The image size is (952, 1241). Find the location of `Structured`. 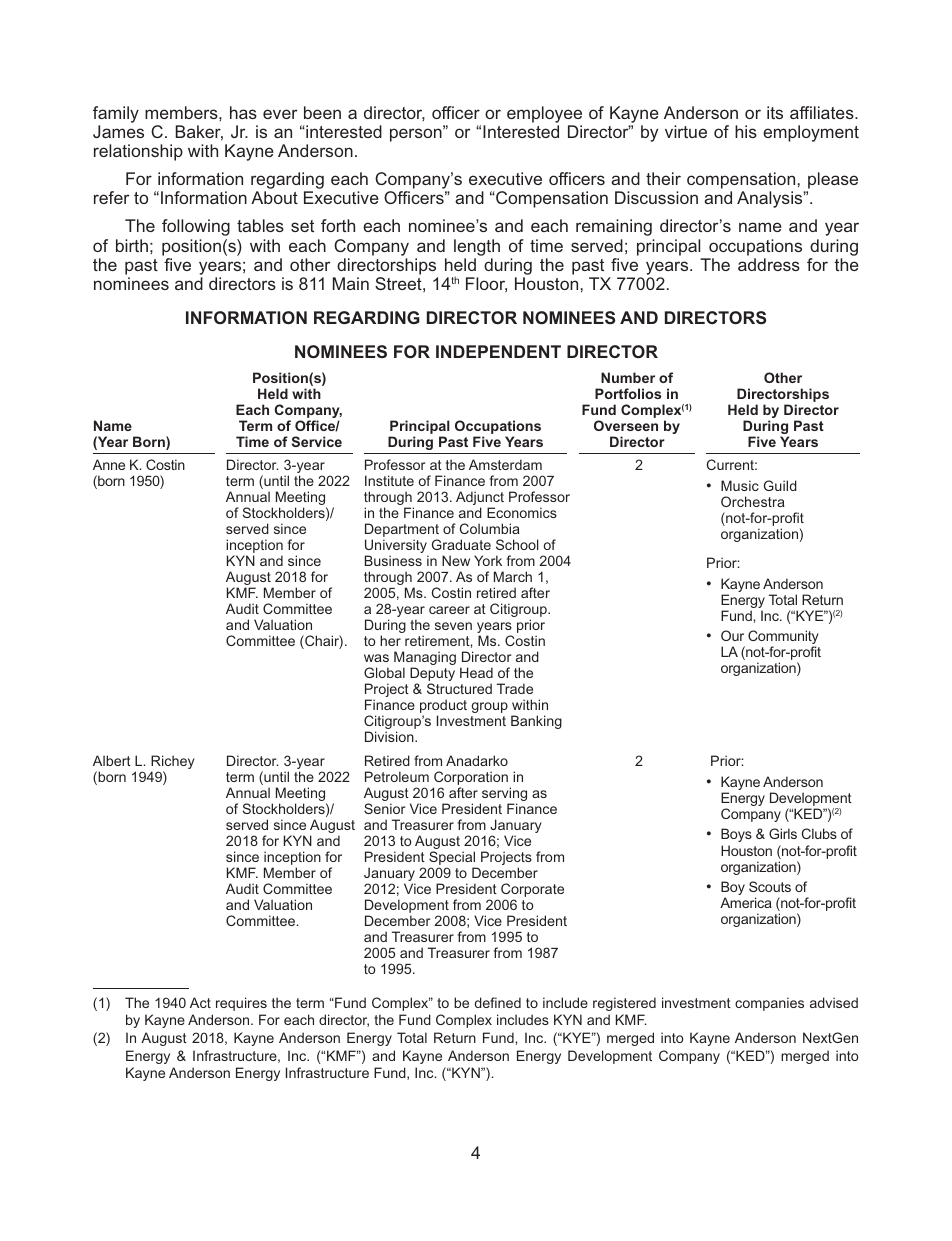

Structured is located at coordinates (459, 688).
